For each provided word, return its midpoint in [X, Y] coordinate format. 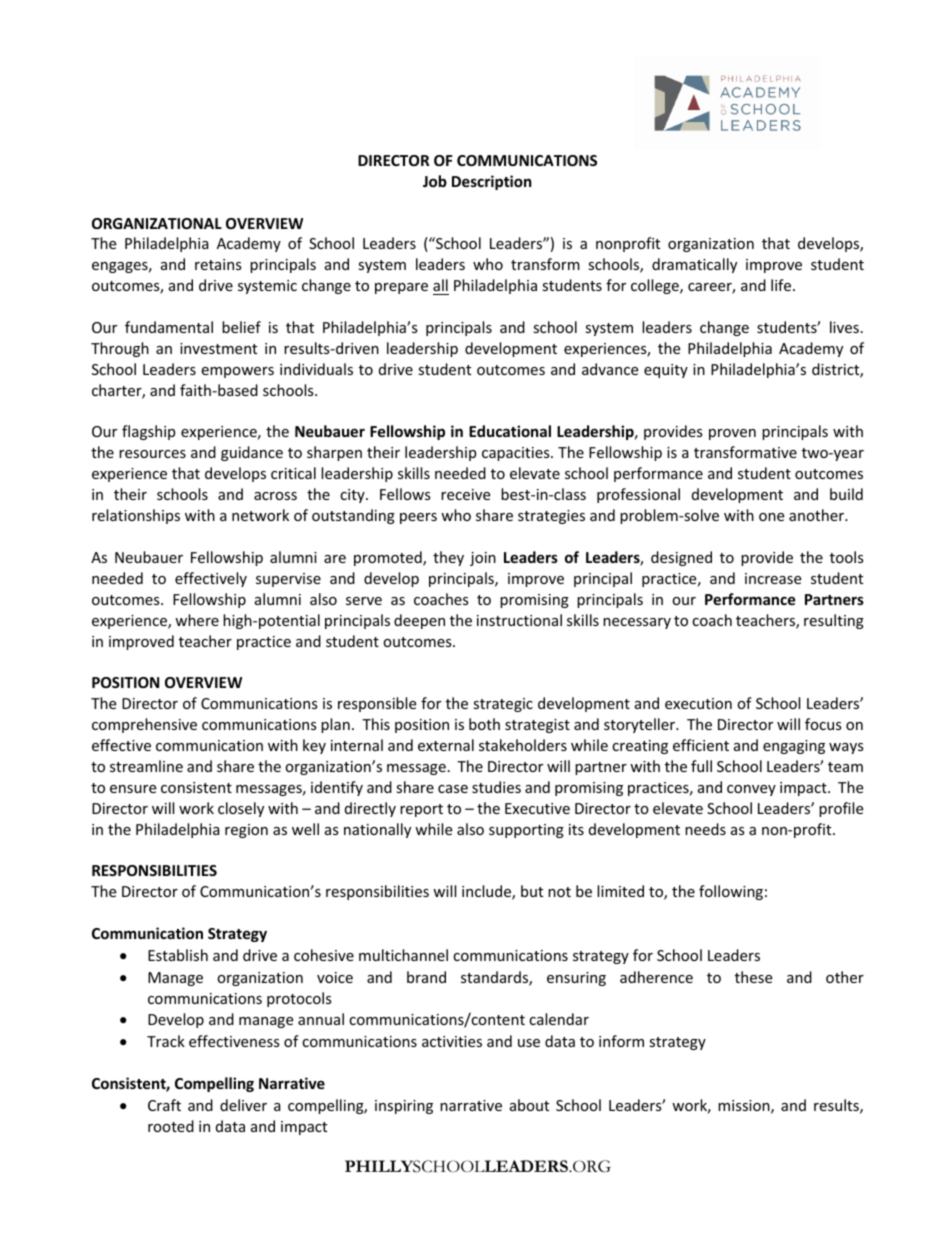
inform [621, 1041]
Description [492, 182]
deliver [243, 1105]
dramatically [694, 265]
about [529, 1105]
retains [218, 264]
